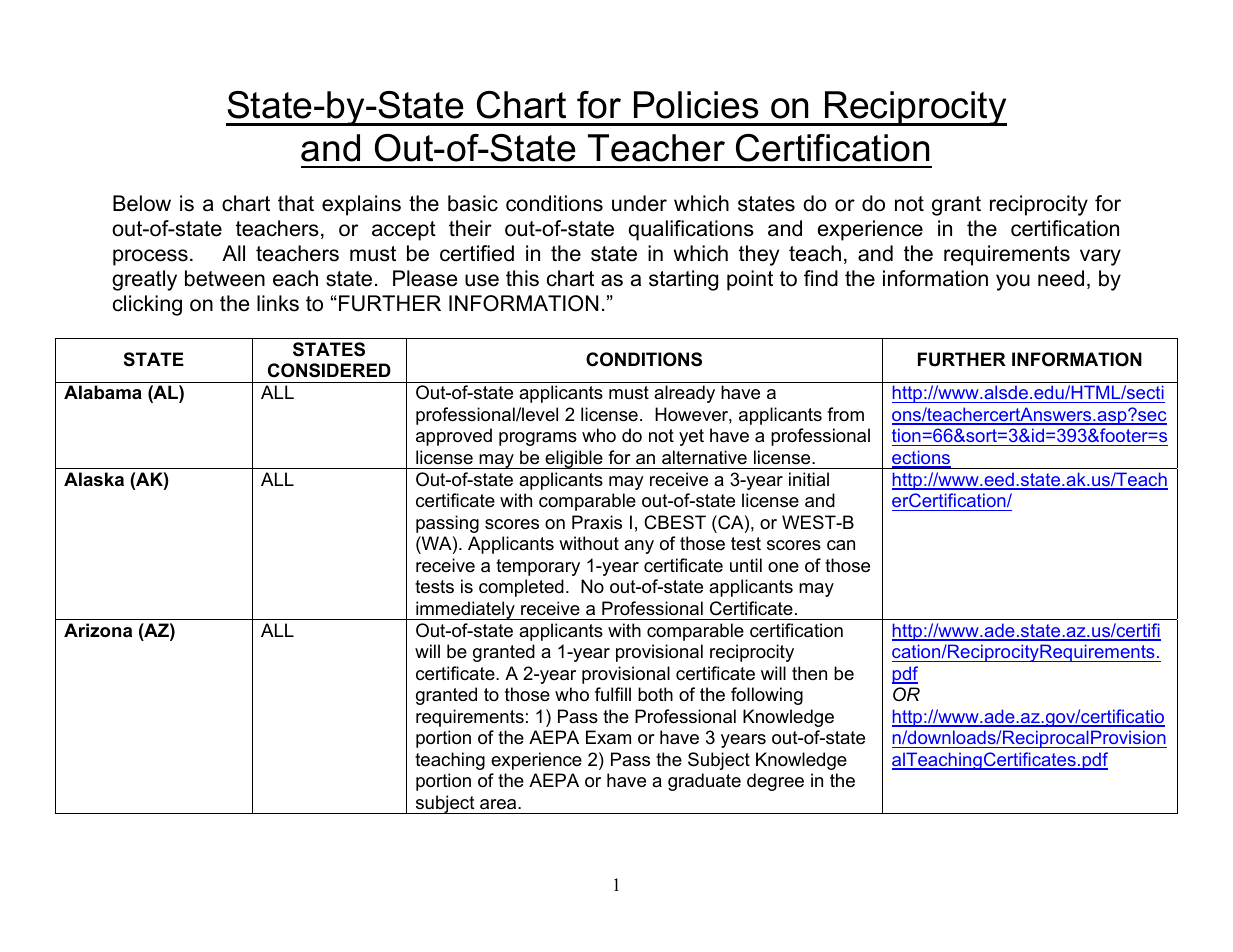  Describe the element at coordinates (147, 305) in the image. I see `clicking` at that location.
